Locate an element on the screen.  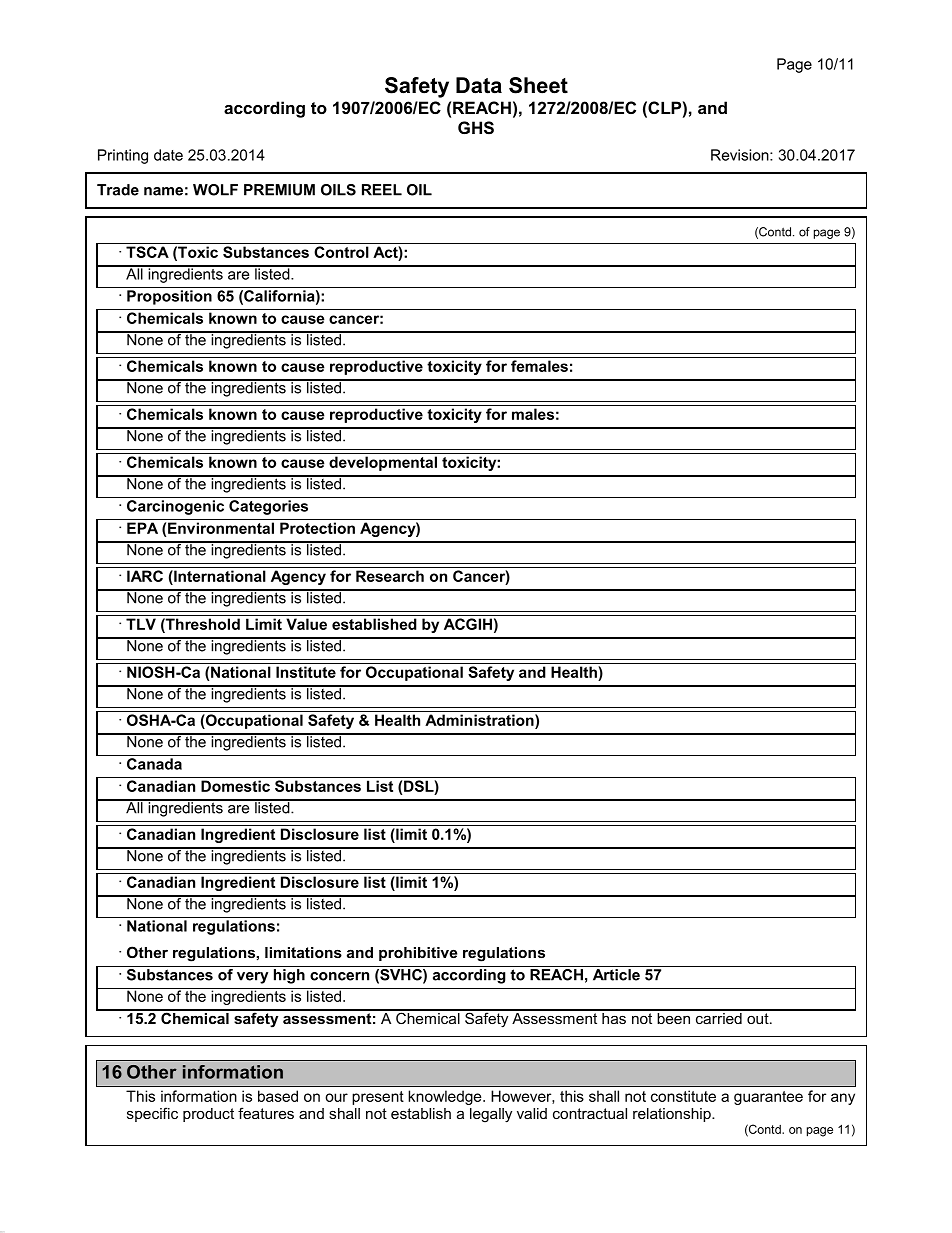
Domestic is located at coordinates (235, 786).
